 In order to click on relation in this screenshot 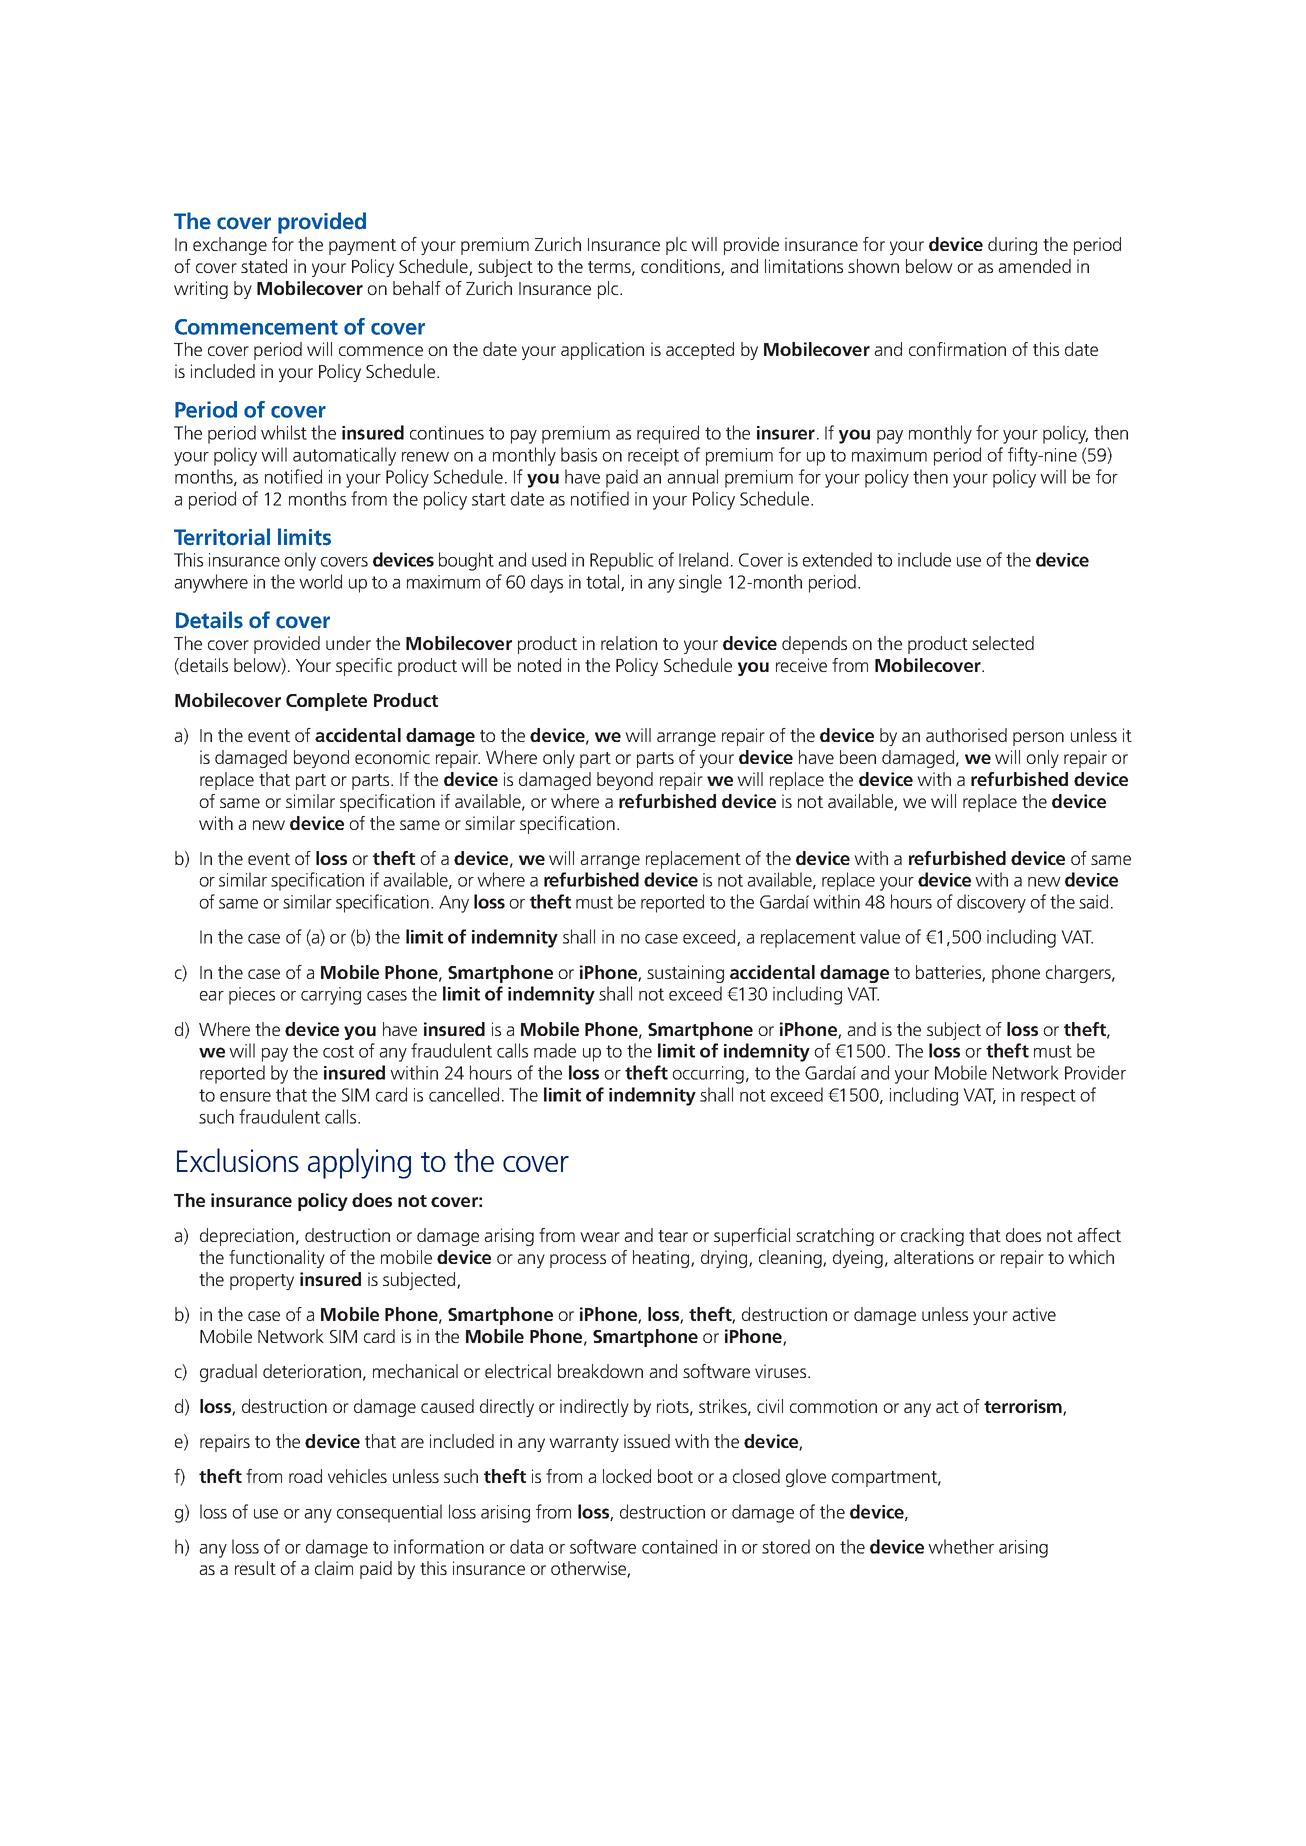, I will do `click(629, 643)`.
